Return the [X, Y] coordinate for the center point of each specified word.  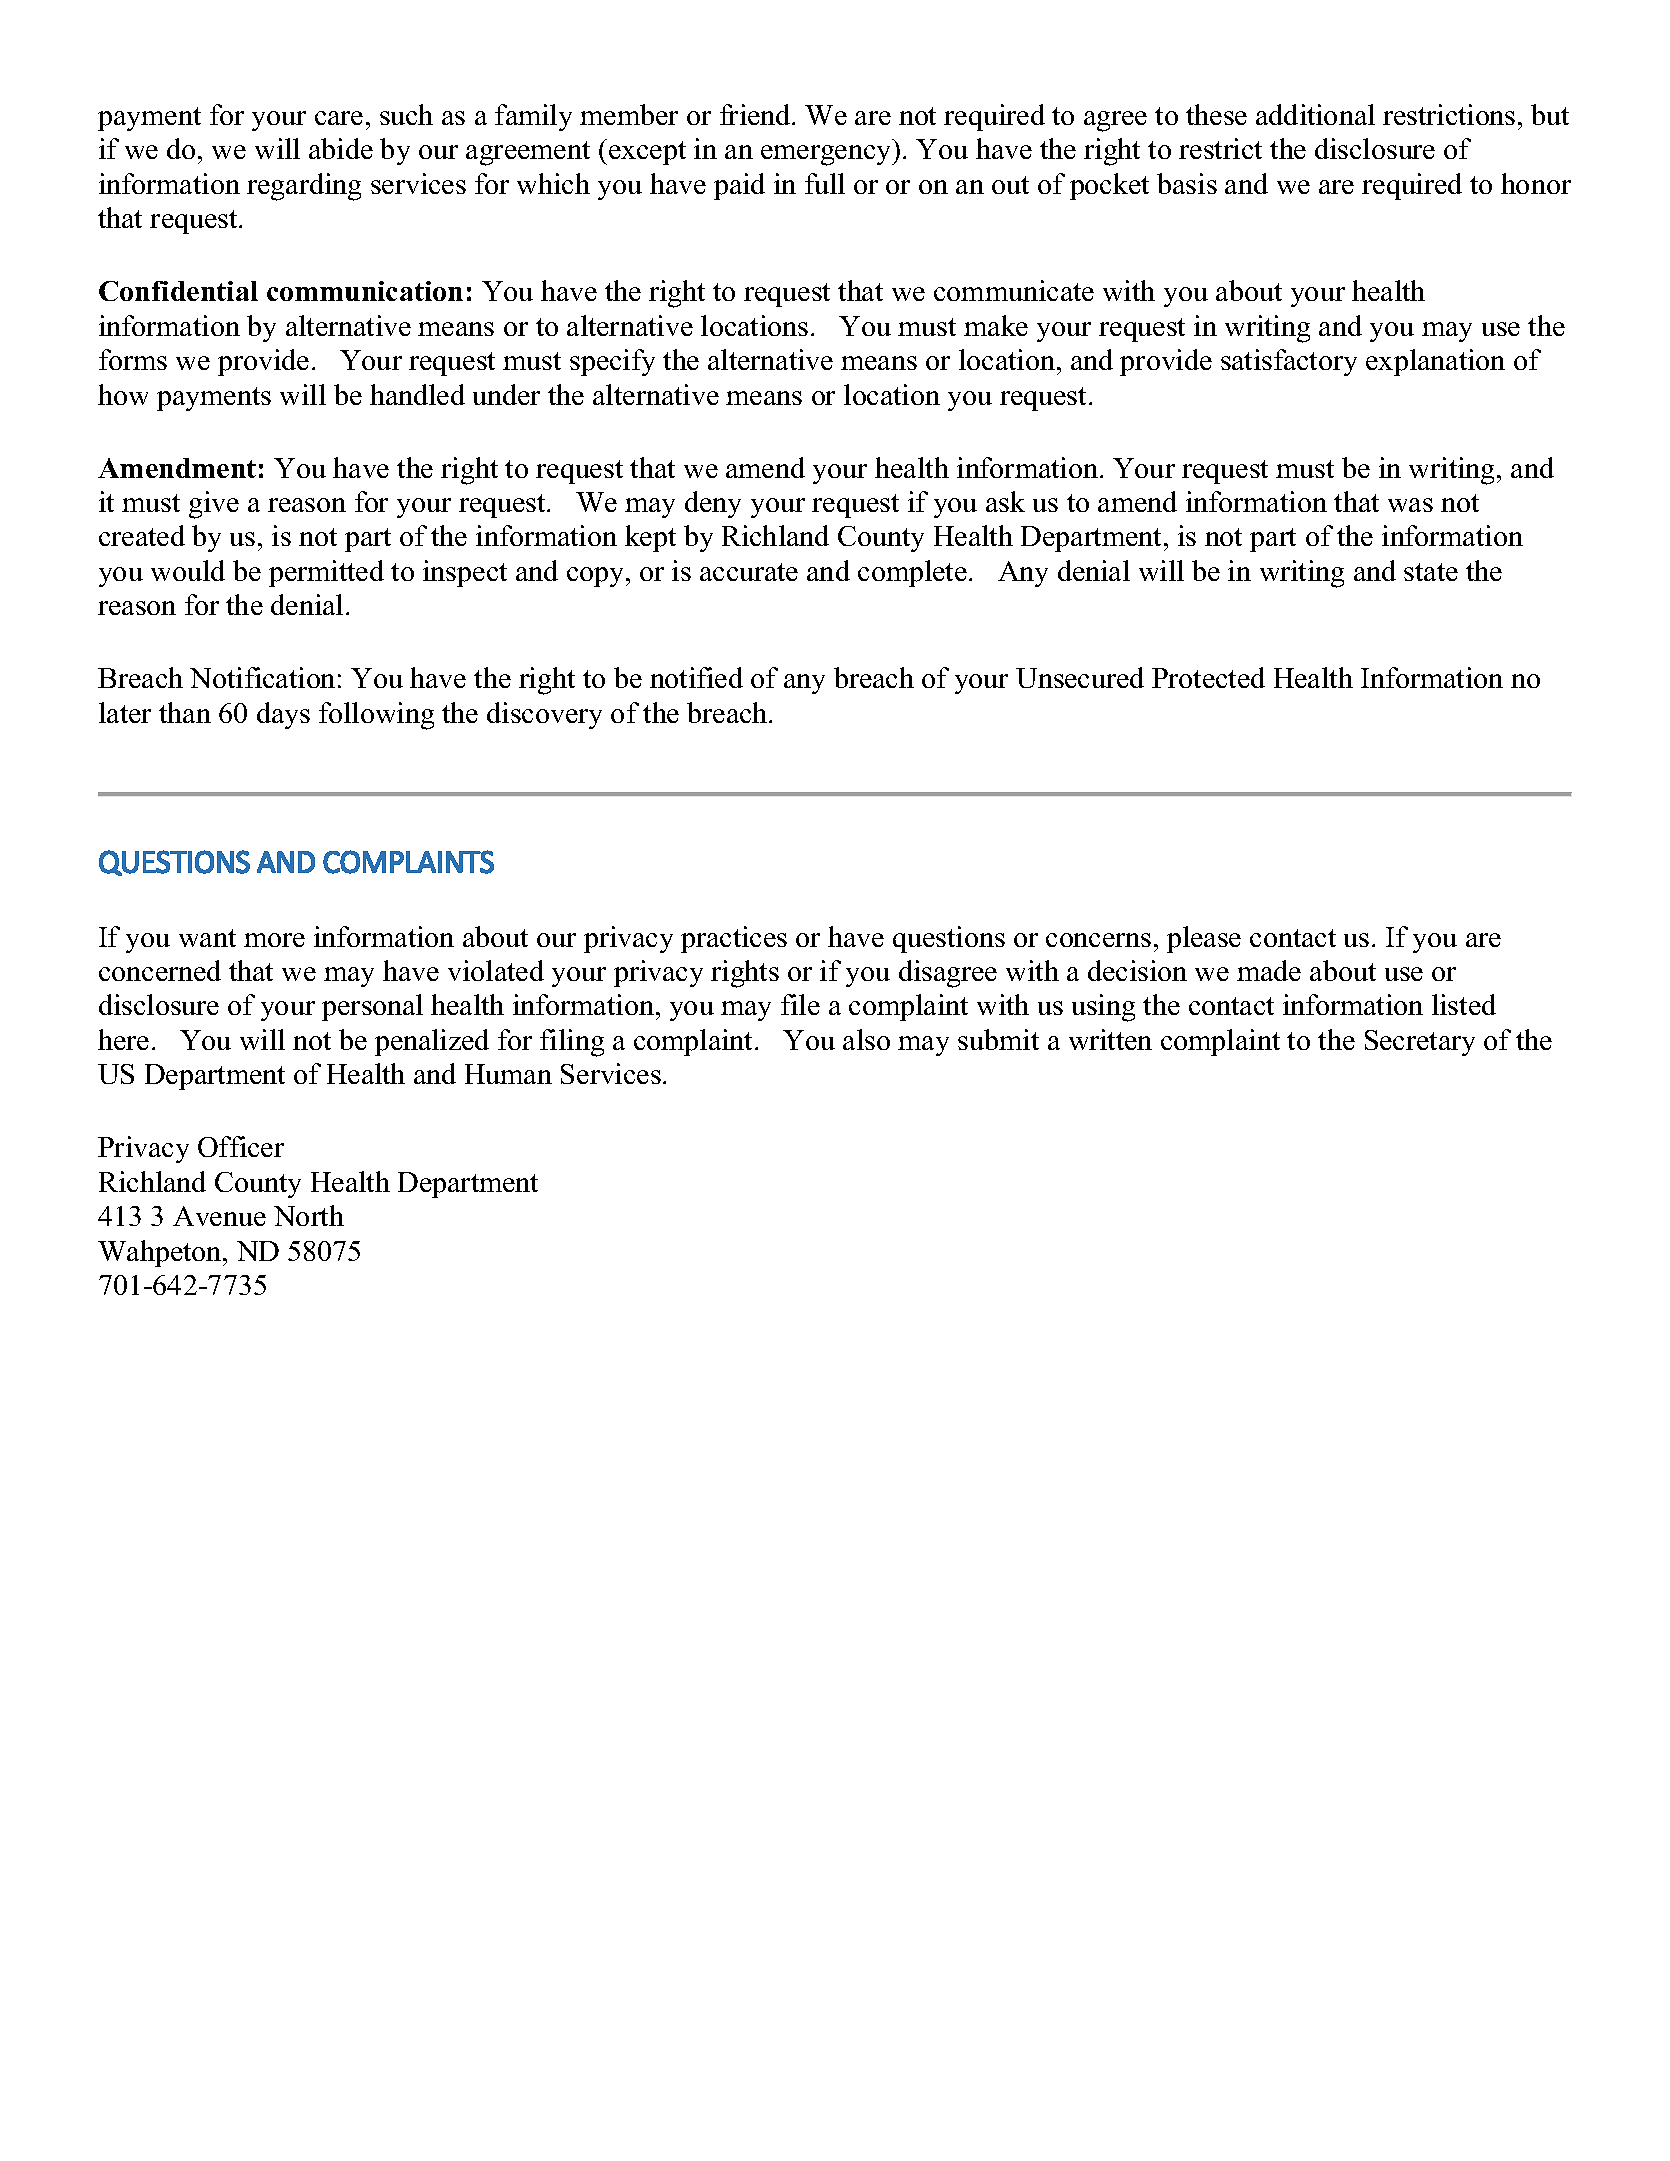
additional [1315, 114]
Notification [262, 677]
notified [696, 677]
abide [341, 148]
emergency [827, 155]
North [309, 1215]
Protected [1208, 677]
